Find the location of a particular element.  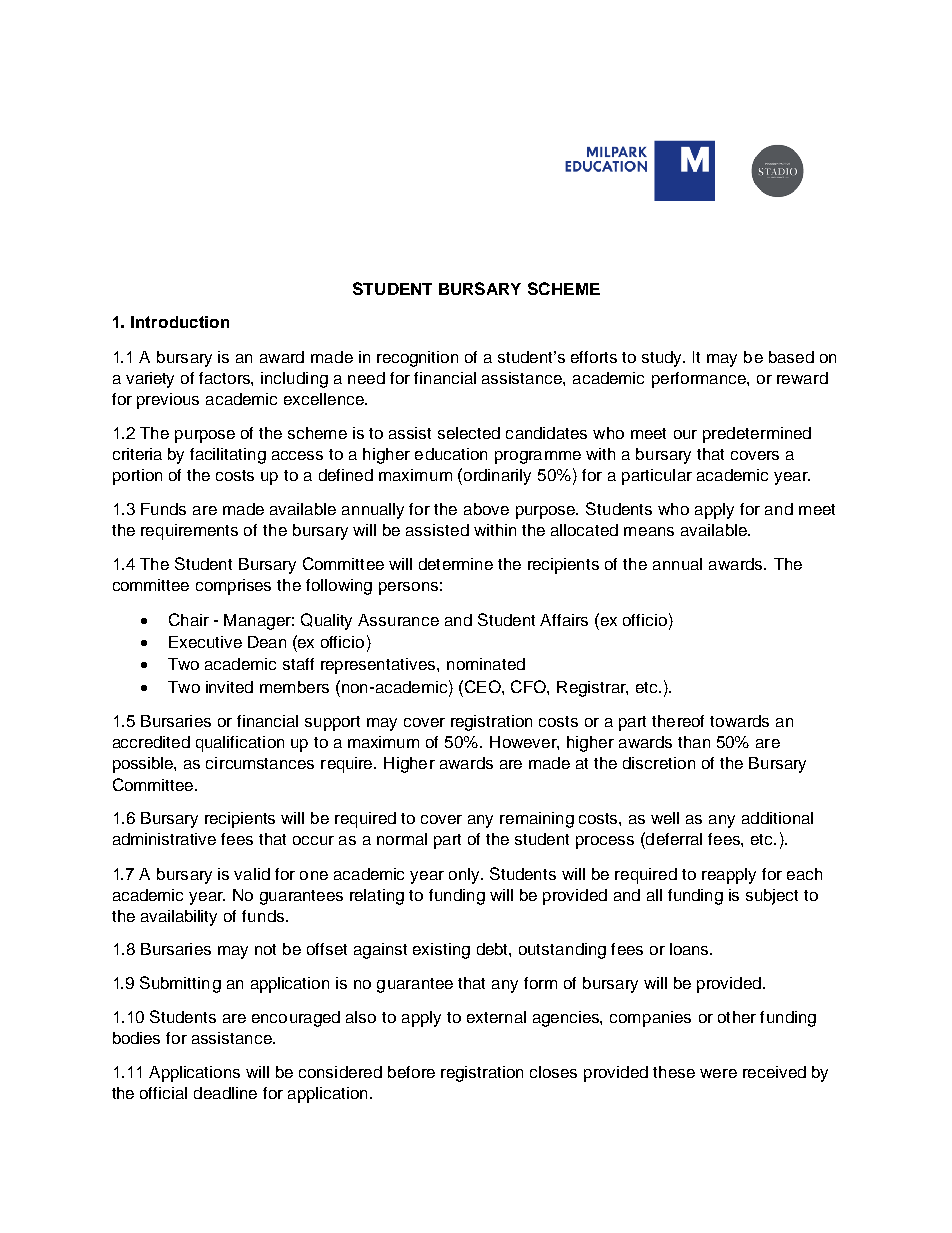

Introduction is located at coordinates (180, 322).
